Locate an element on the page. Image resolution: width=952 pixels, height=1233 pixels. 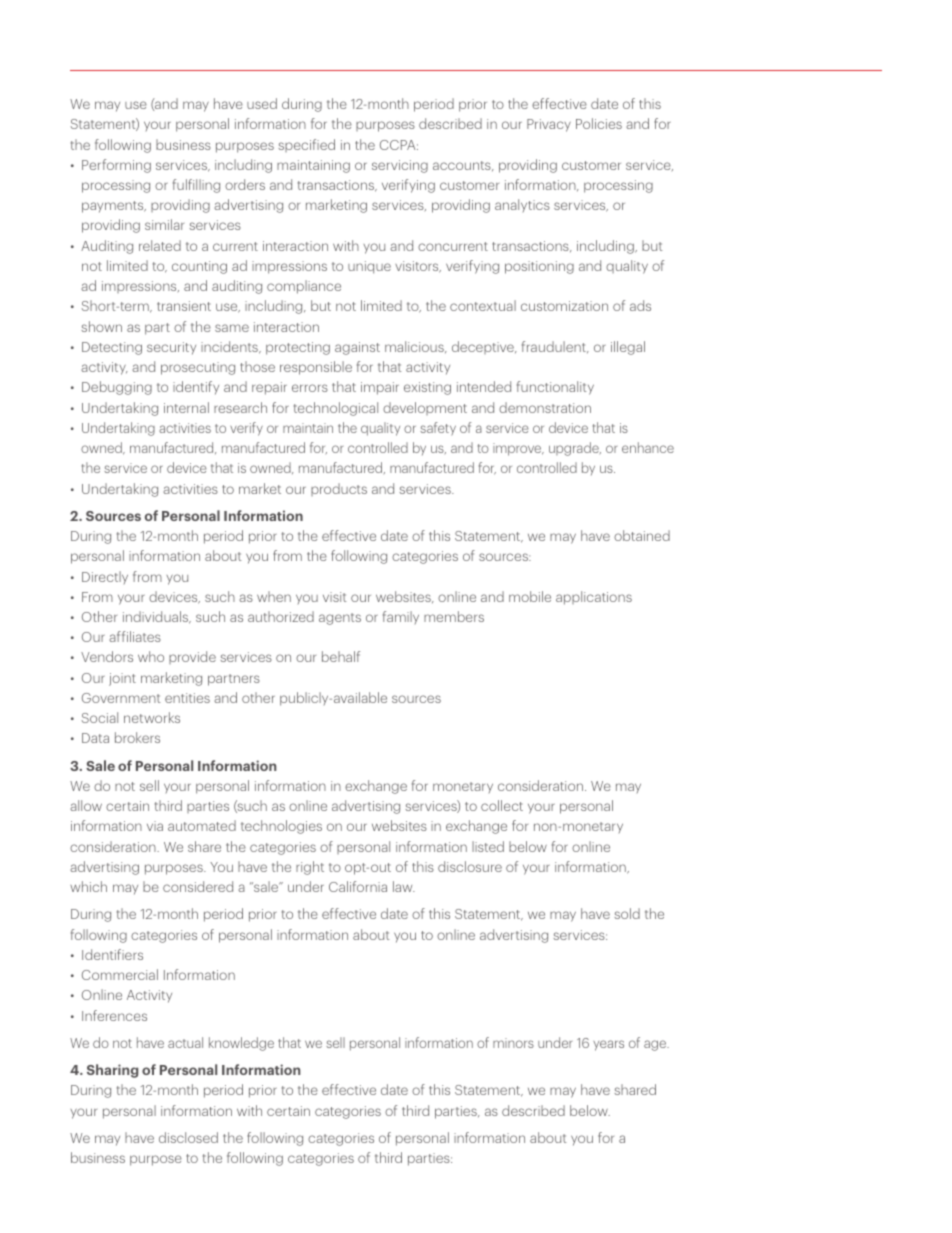
agents is located at coordinates (340, 619).
